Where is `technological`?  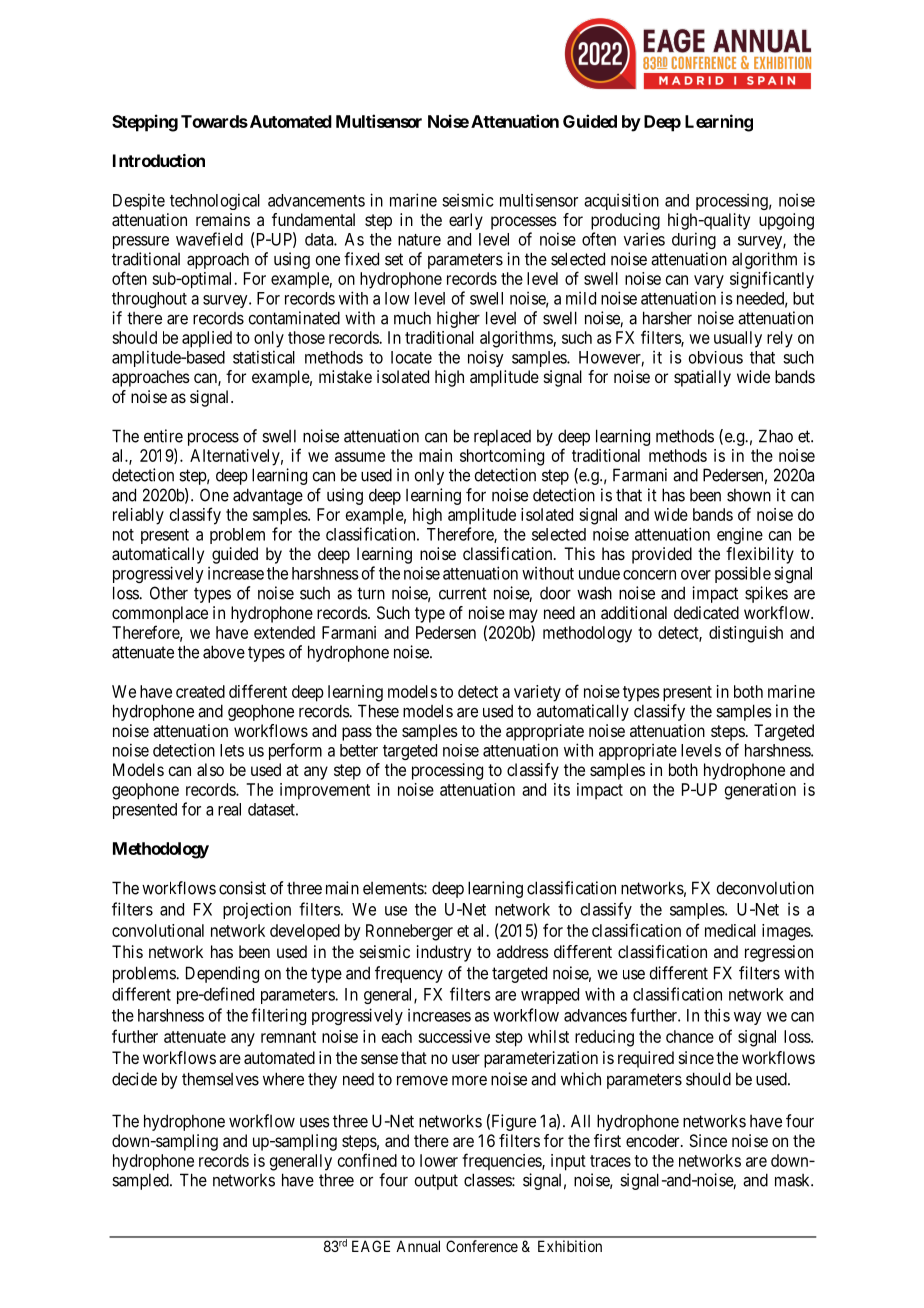
technological is located at coordinates (215, 201).
